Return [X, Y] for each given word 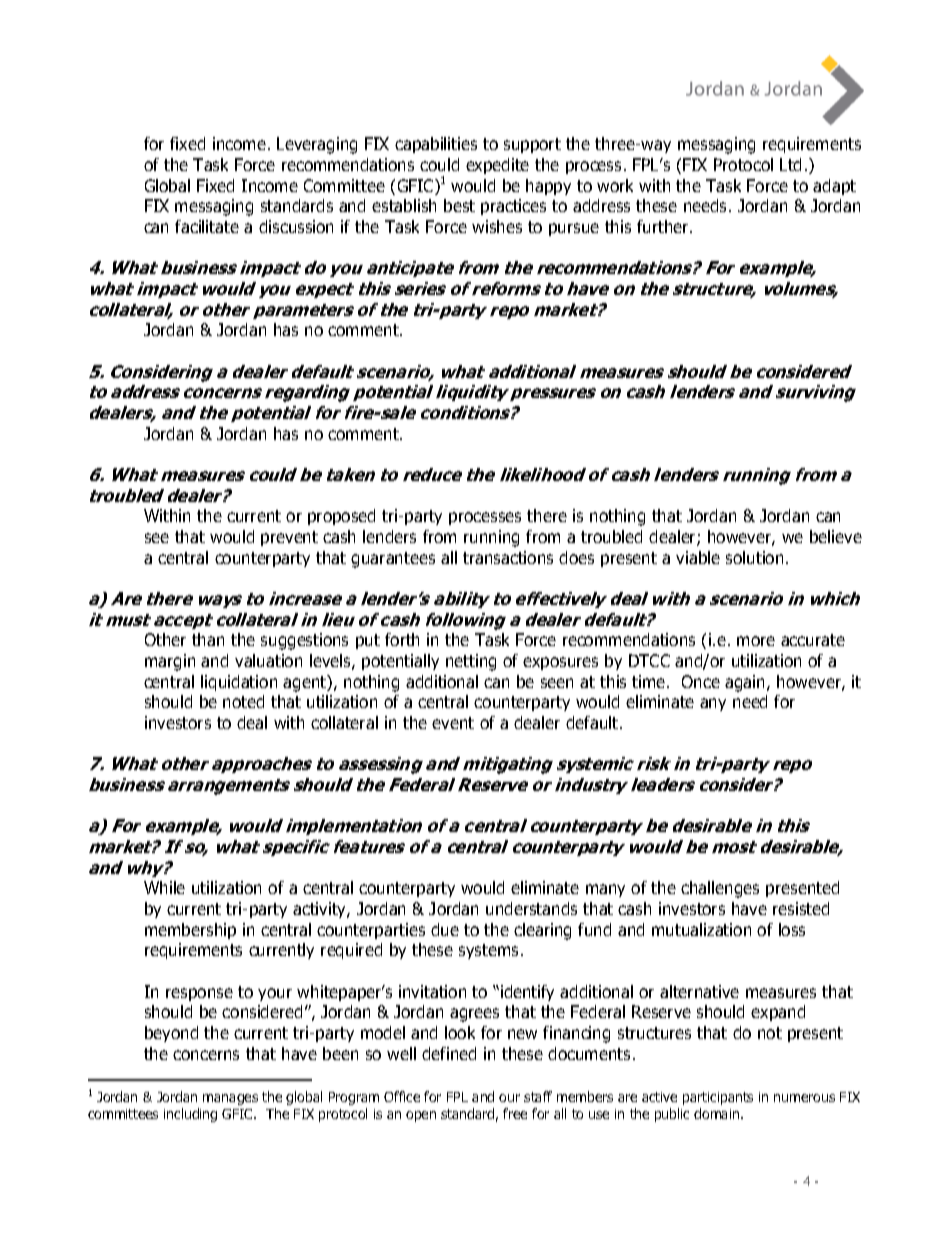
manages [230, 1099]
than [208, 639]
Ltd [790, 164]
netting [471, 662]
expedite [497, 166]
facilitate [207, 226]
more [756, 641]
